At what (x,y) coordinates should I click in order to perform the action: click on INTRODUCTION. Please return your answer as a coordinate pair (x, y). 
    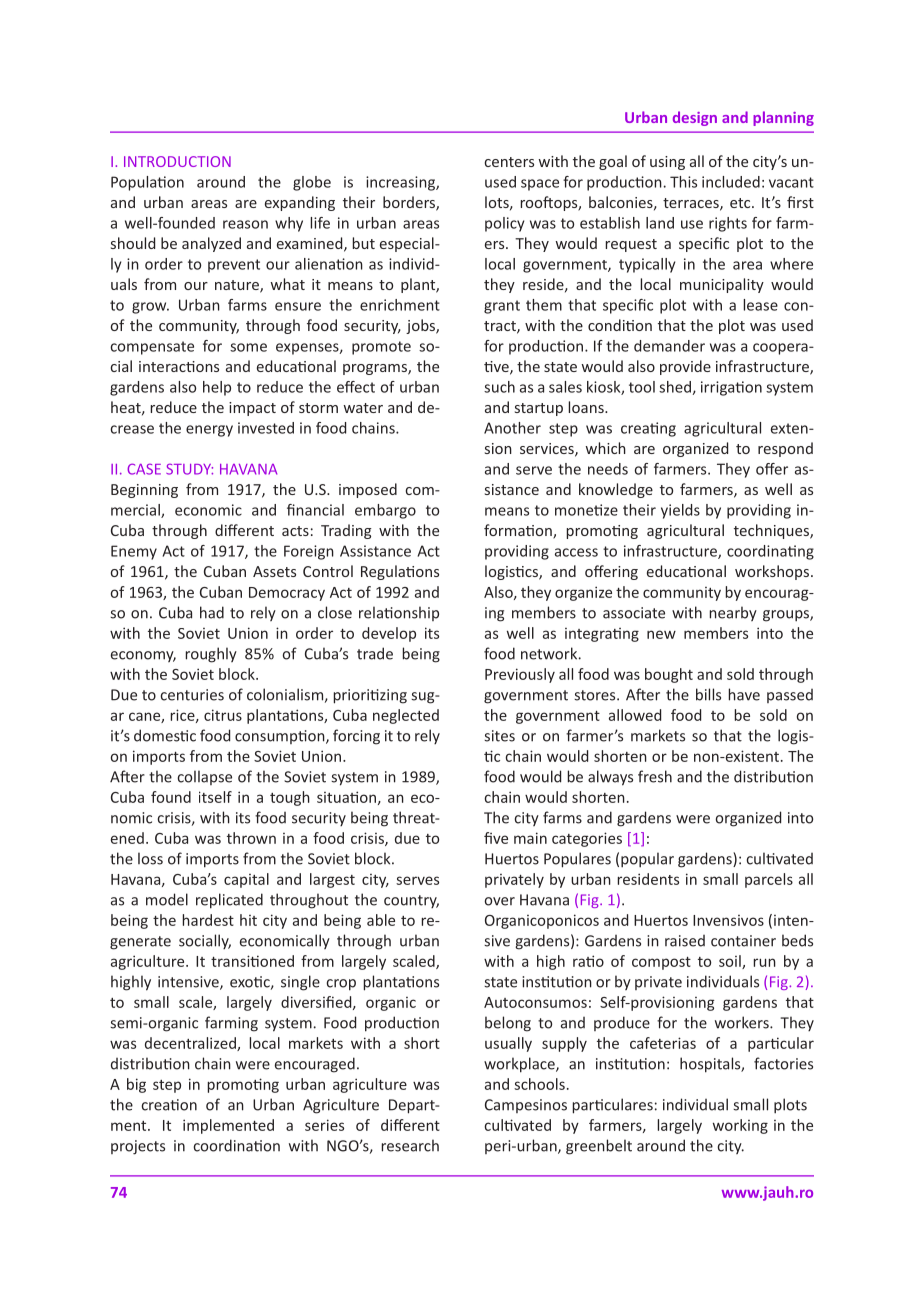
    Looking at the image, I should click on (177, 161).
